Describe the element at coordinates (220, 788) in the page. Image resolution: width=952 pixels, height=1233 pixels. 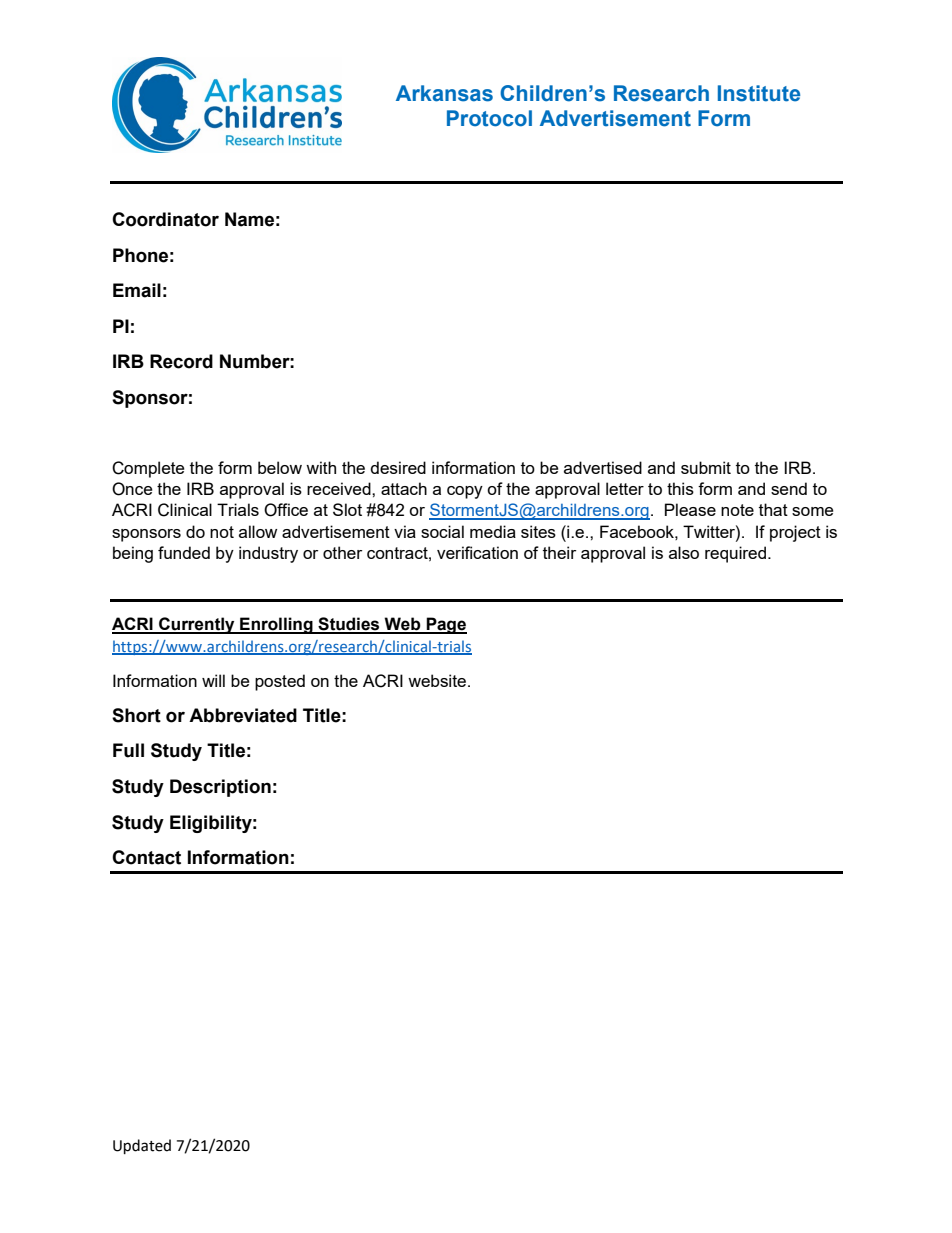
I see `Description` at that location.
